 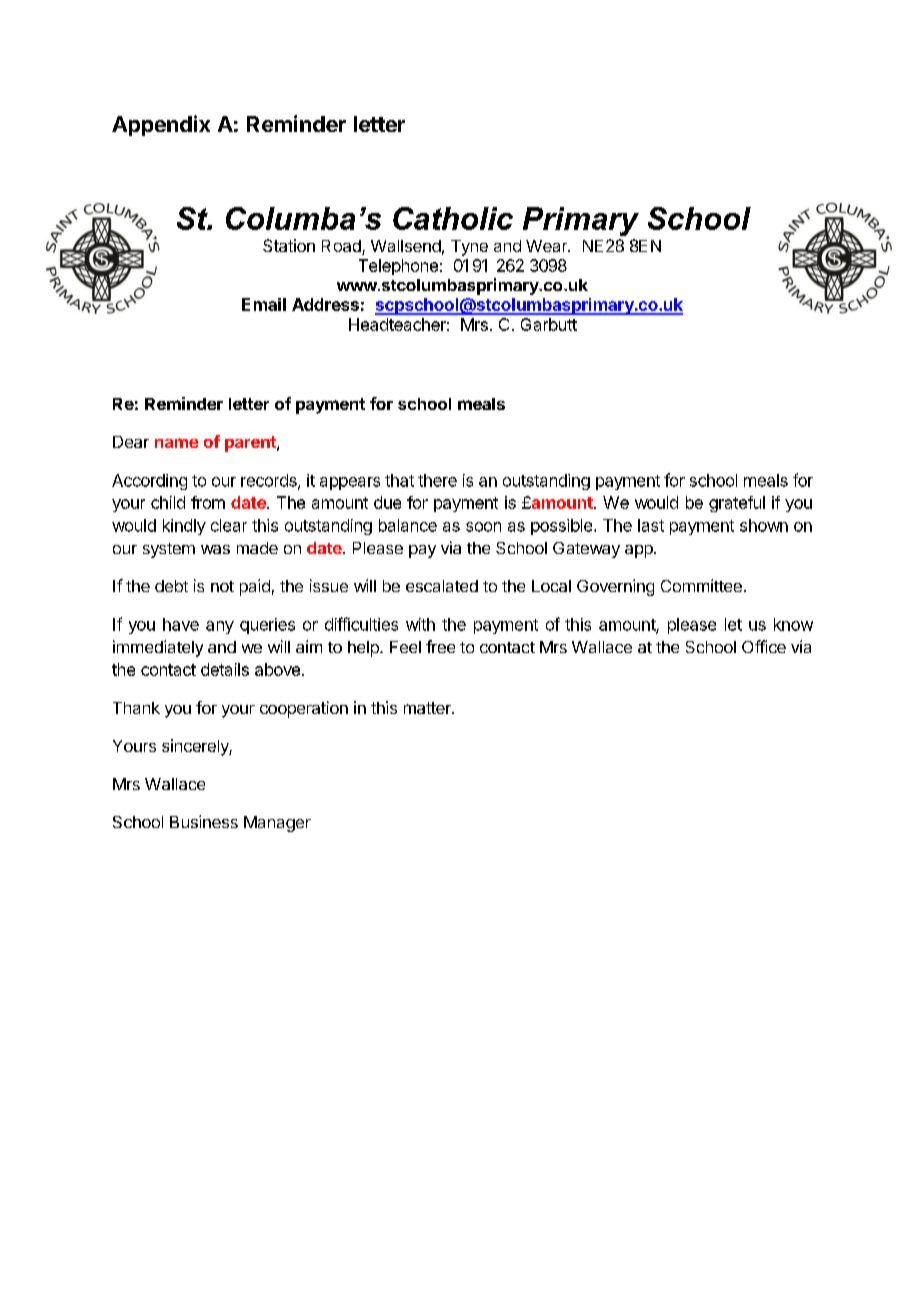 What do you see at coordinates (437, 480) in the page?
I see `there` at bounding box center [437, 480].
